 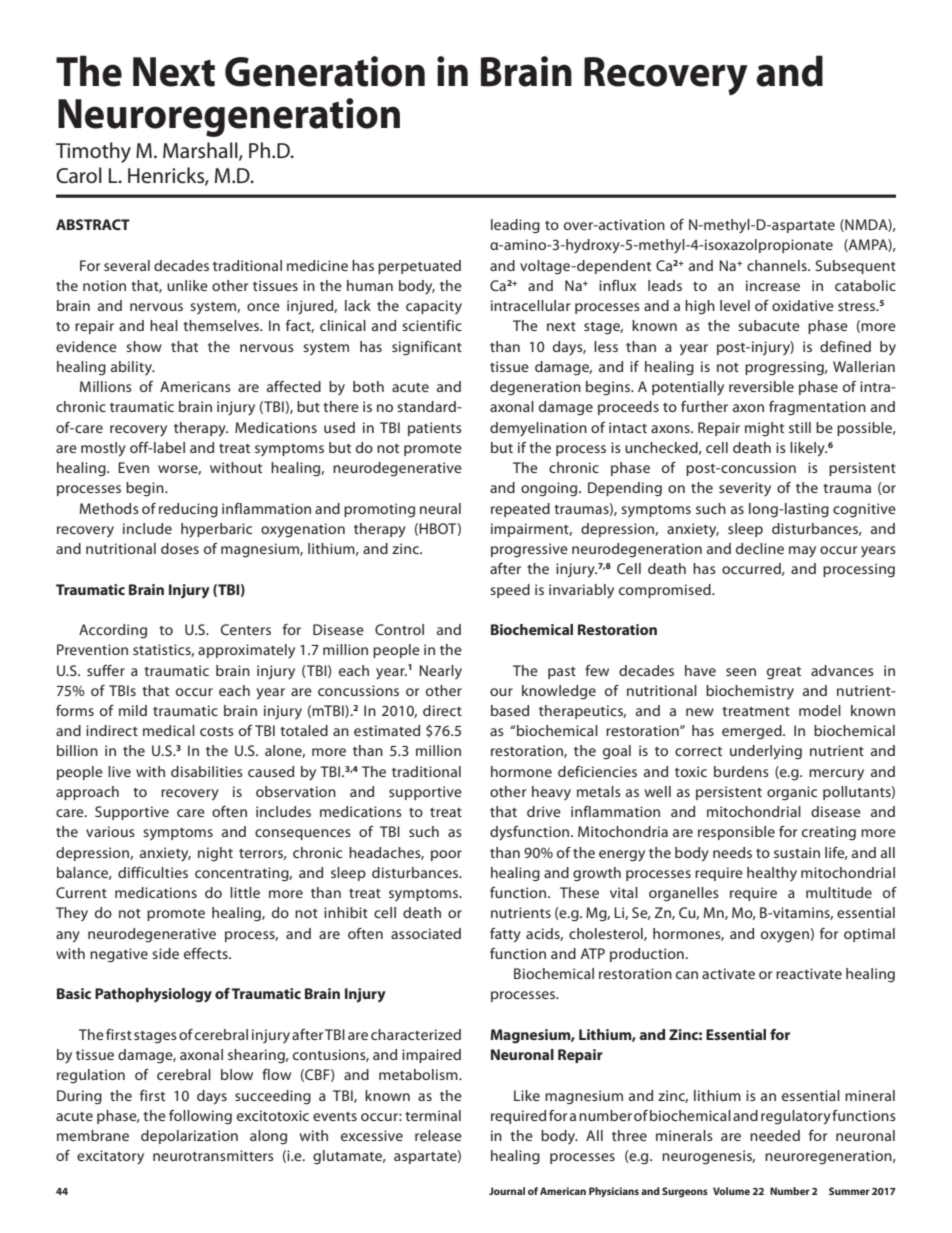 What do you see at coordinates (515, 226) in the image?
I see `leading` at bounding box center [515, 226].
